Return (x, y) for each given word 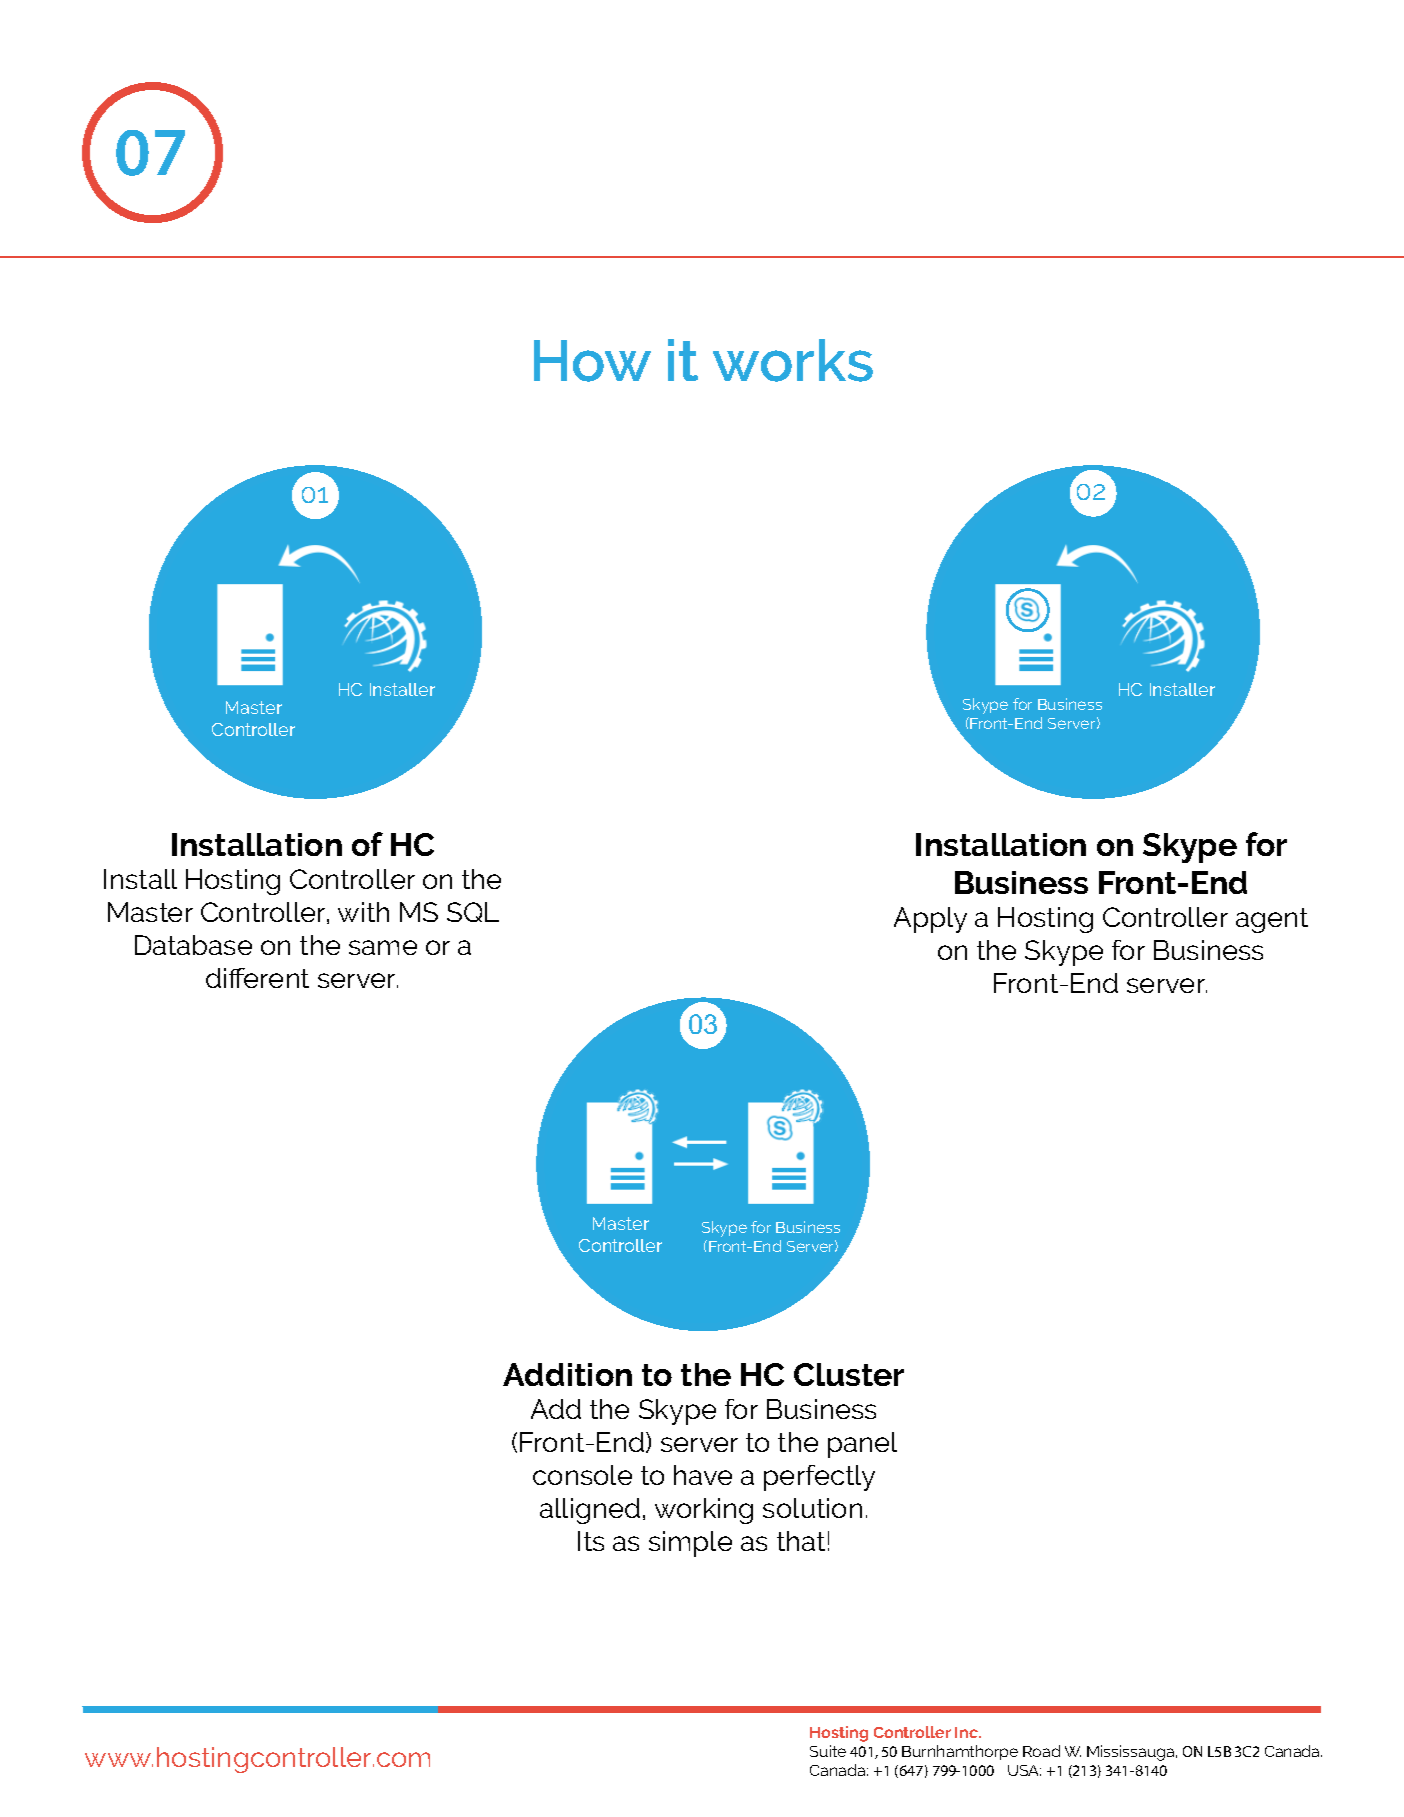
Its (591, 1541)
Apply (930, 920)
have (703, 1475)
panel (862, 1445)
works (793, 360)
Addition (567, 1374)
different (257, 978)
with (363, 912)
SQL (473, 912)
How (592, 361)
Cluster (849, 1374)
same (383, 947)
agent (1272, 920)
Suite (828, 1751)
